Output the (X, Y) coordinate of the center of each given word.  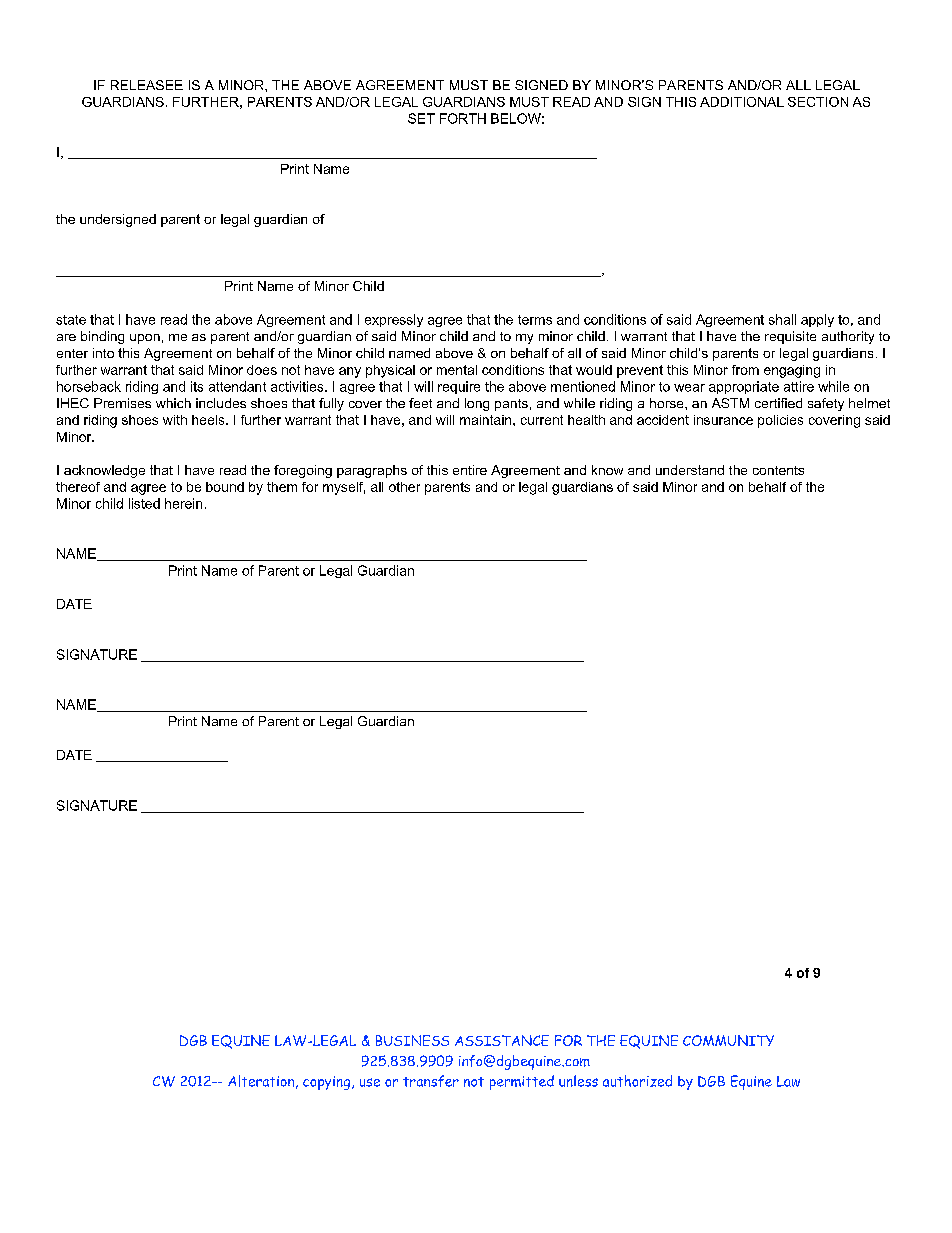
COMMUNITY (728, 1040)
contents (778, 470)
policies (780, 421)
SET (421, 118)
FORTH (463, 118)
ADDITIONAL (742, 102)
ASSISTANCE (502, 1040)
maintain (487, 420)
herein (183, 503)
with (175, 420)
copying (328, 1083)
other (404, 487)
